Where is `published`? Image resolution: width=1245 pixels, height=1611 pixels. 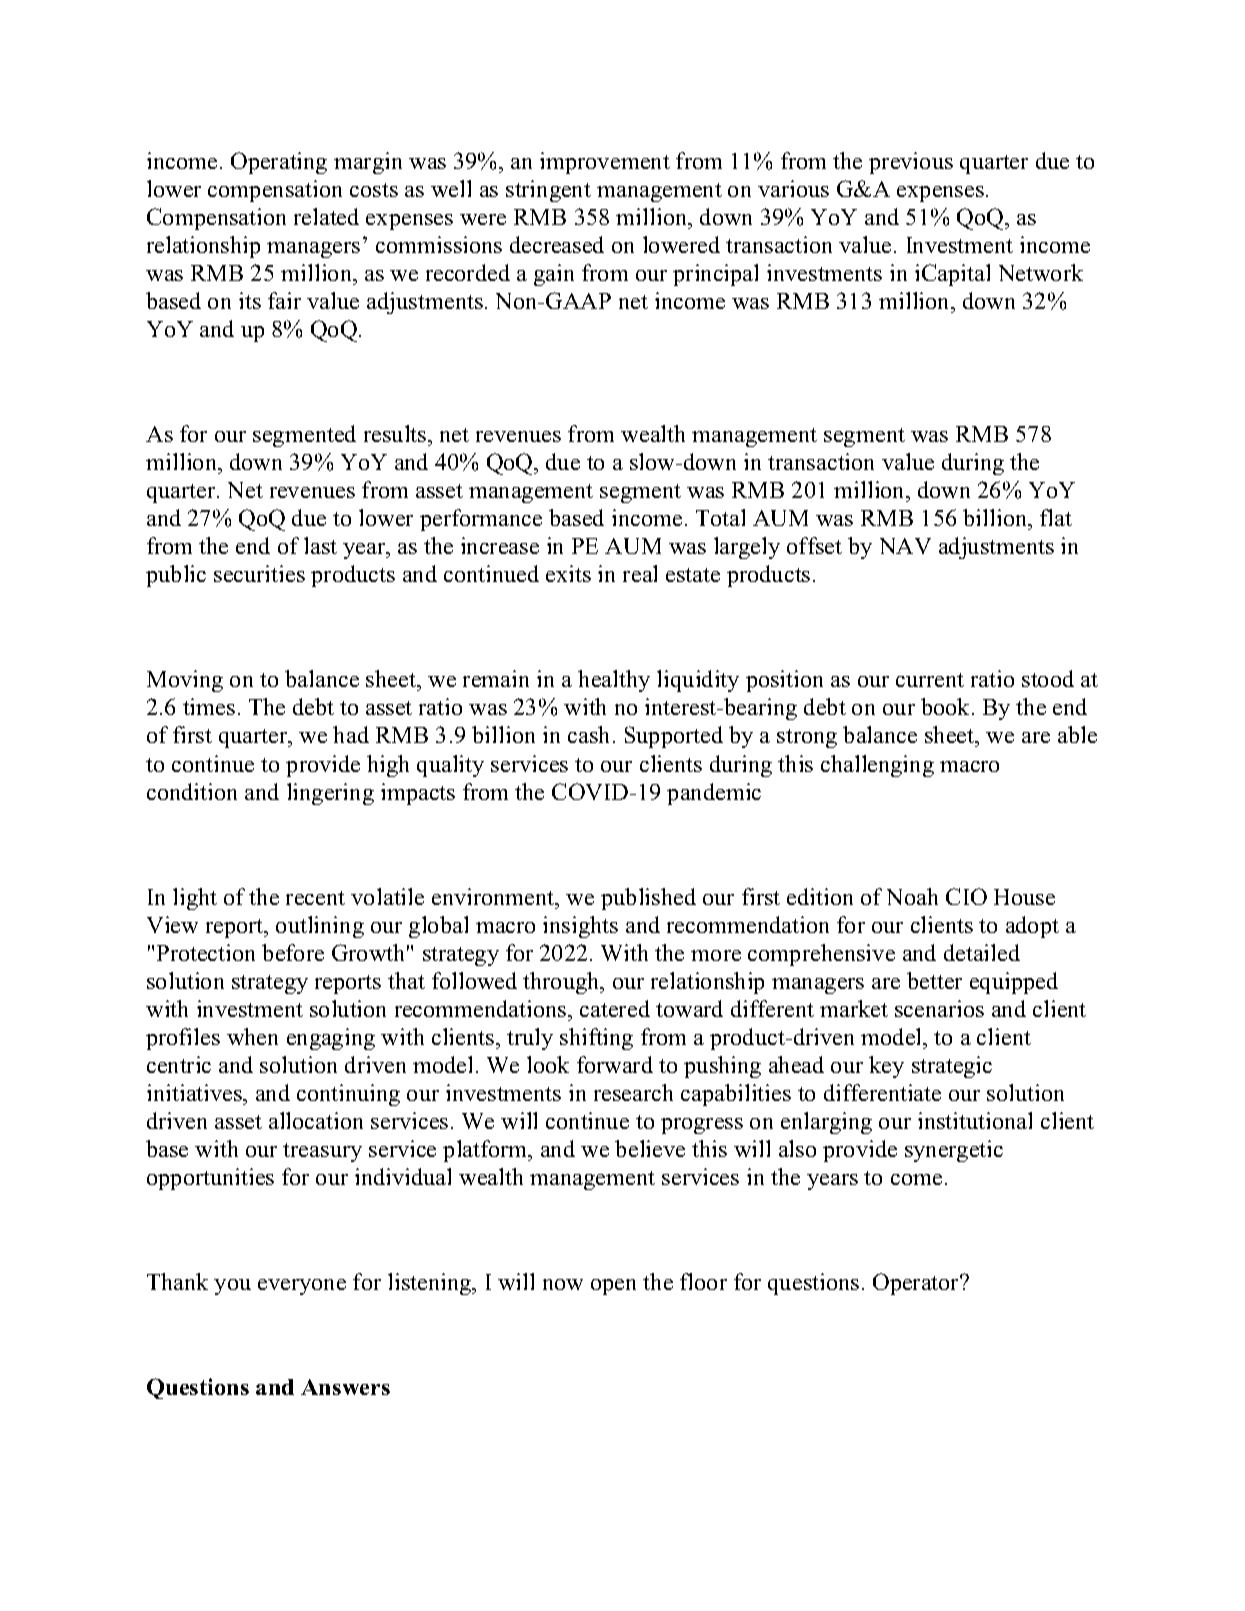
published is located at coordinates (648, 899).
